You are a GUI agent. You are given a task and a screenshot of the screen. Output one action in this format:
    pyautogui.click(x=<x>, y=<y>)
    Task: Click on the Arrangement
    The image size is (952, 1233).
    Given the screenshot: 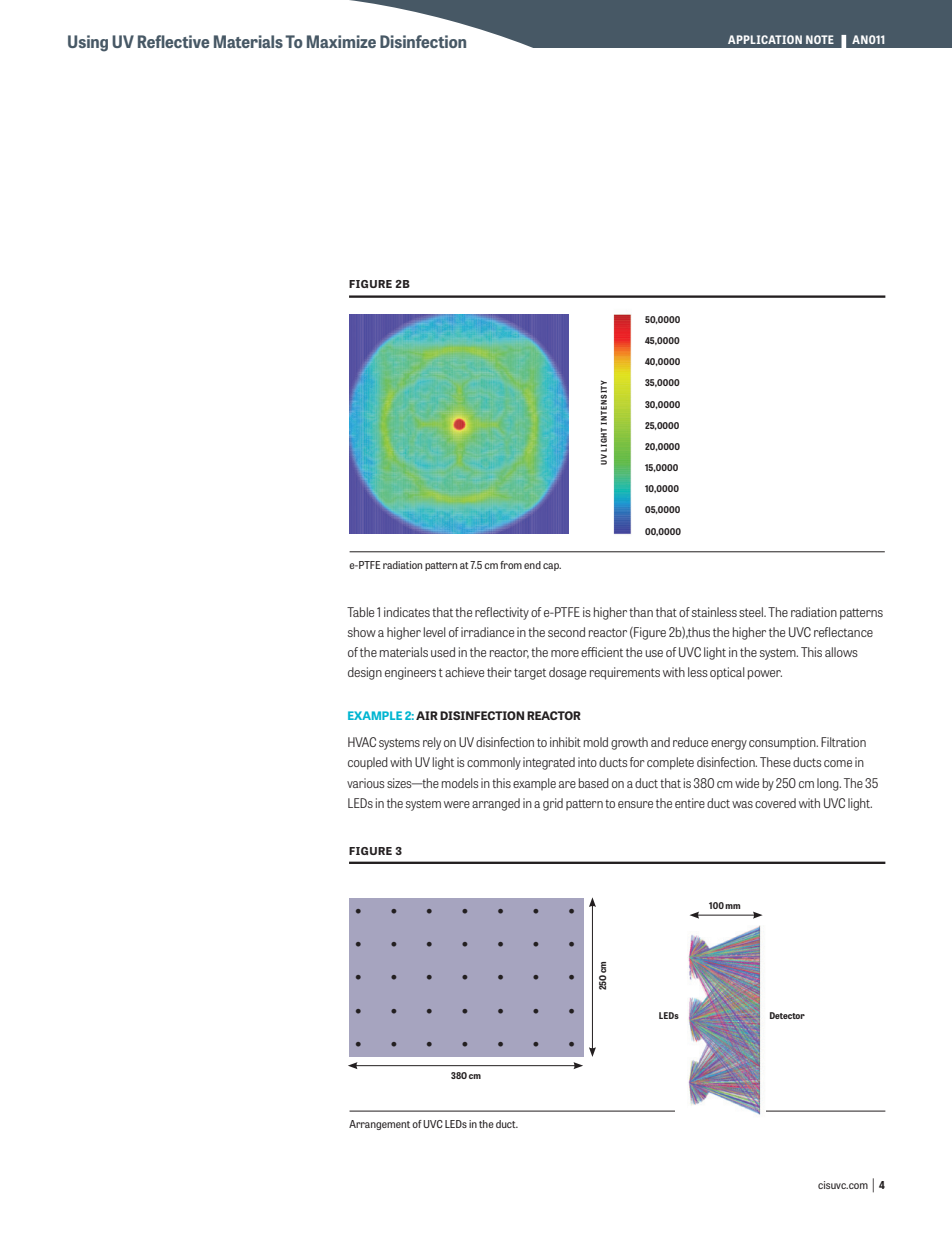 What is the action you would take?
    pyautogui.click(x=379, y=1125)
